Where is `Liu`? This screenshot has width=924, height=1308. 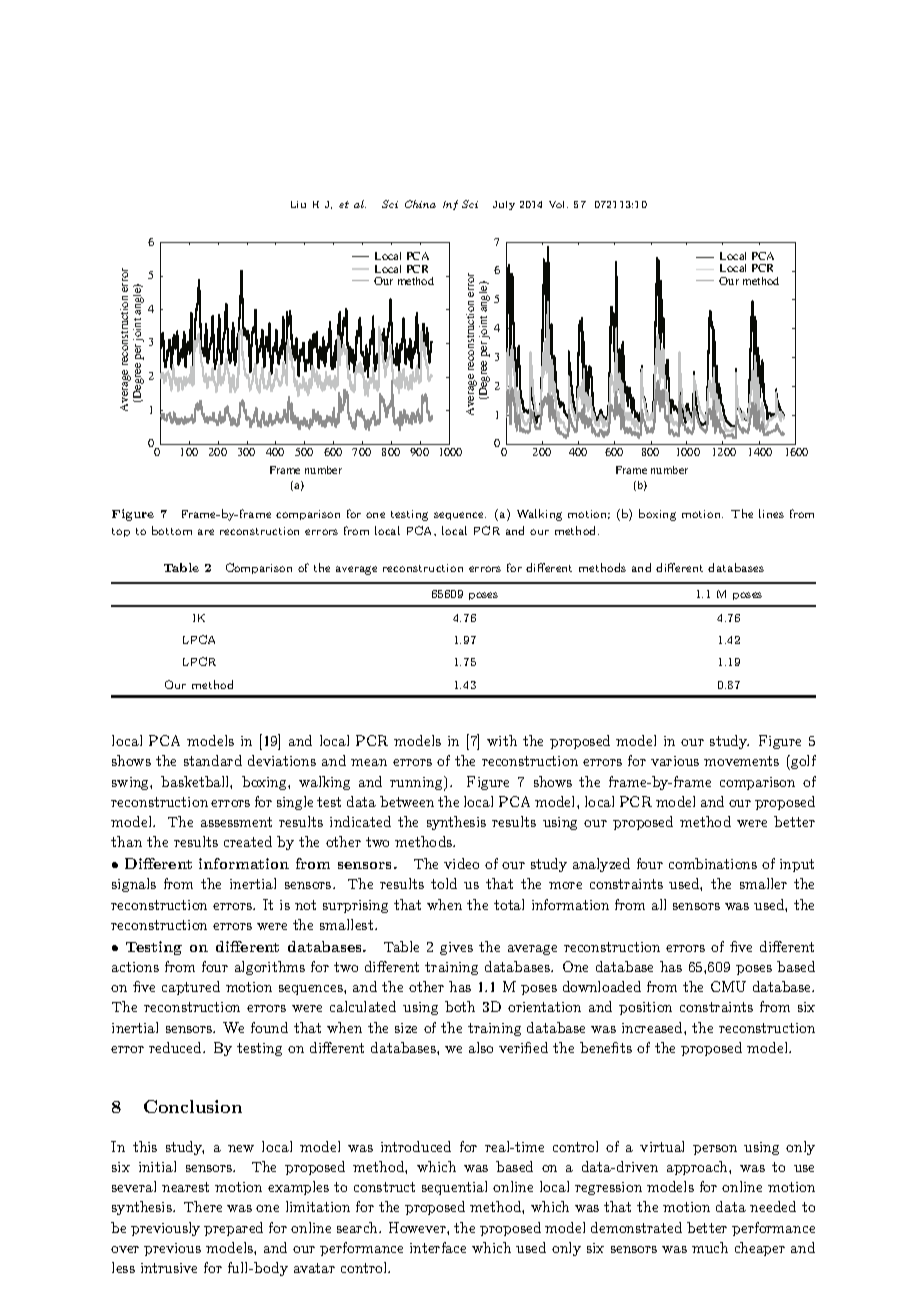
Liu is located at coordinates (298, 204).
